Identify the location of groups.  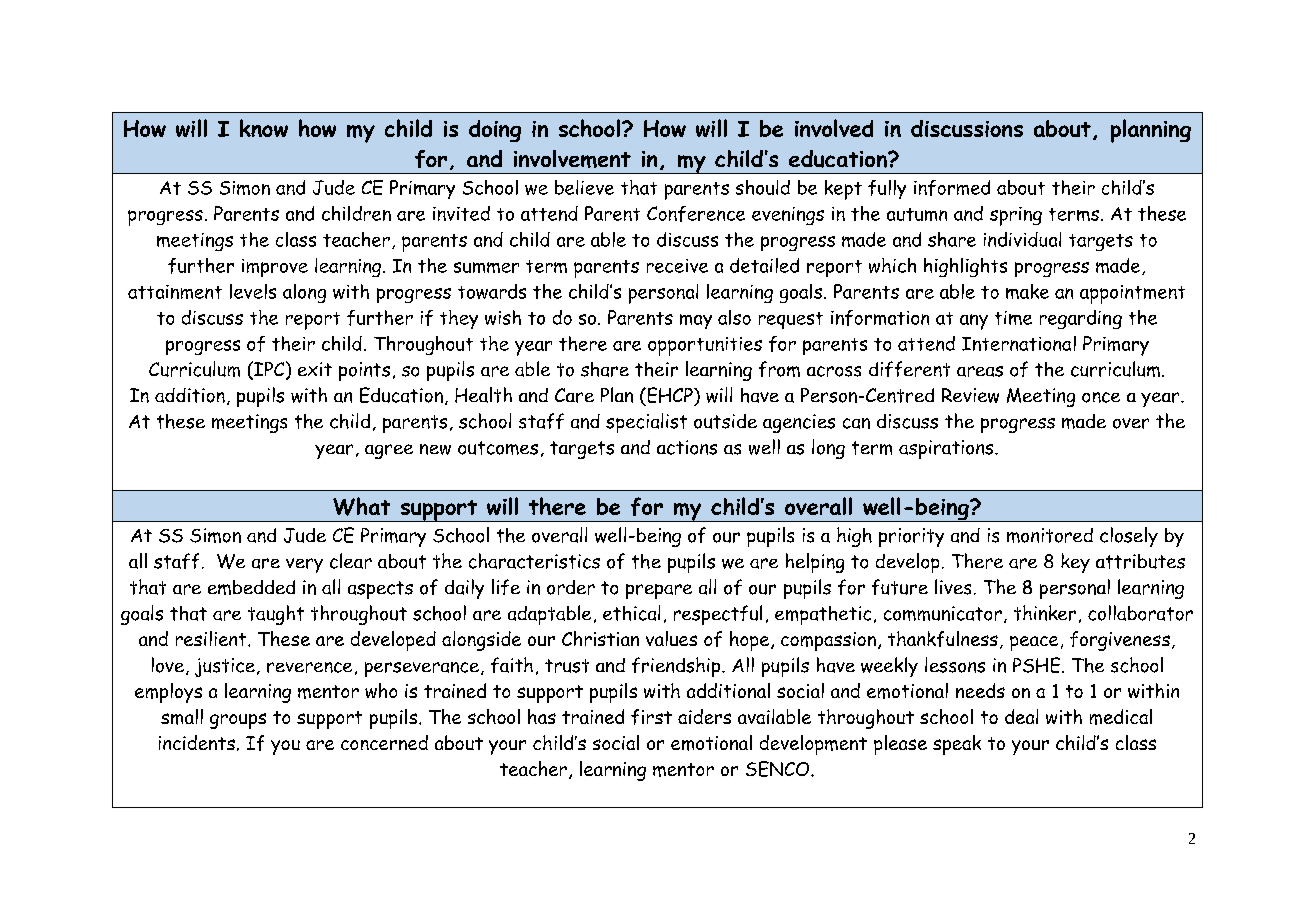
(238, 721).
